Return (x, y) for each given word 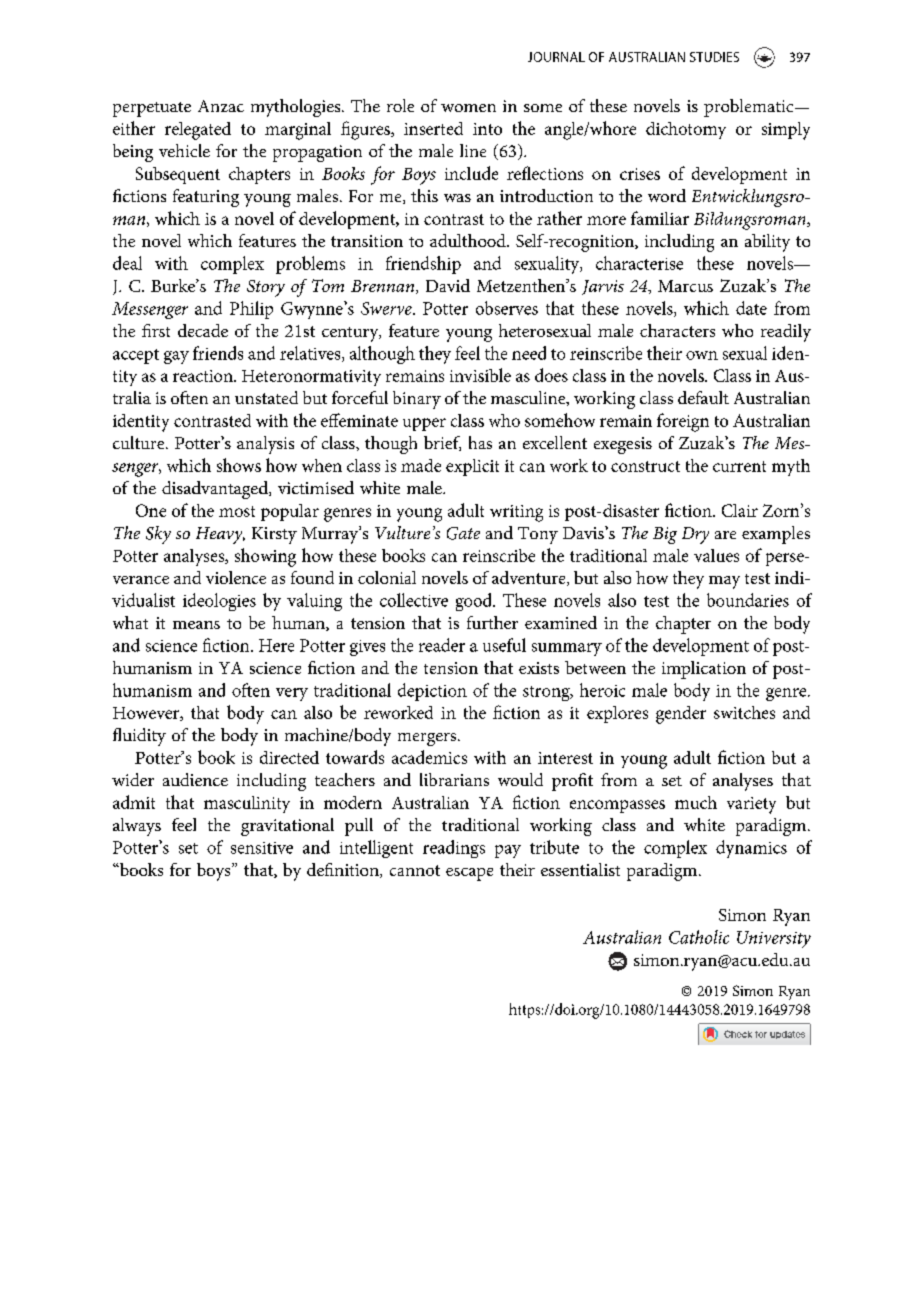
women (468, 108)
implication (704, 670)
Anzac (221, 106)
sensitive (262, 848)
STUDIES (714, 57)
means (196, 625)
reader (442, 645)
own (702, 355)
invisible (480, 375)
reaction (204, 376)
